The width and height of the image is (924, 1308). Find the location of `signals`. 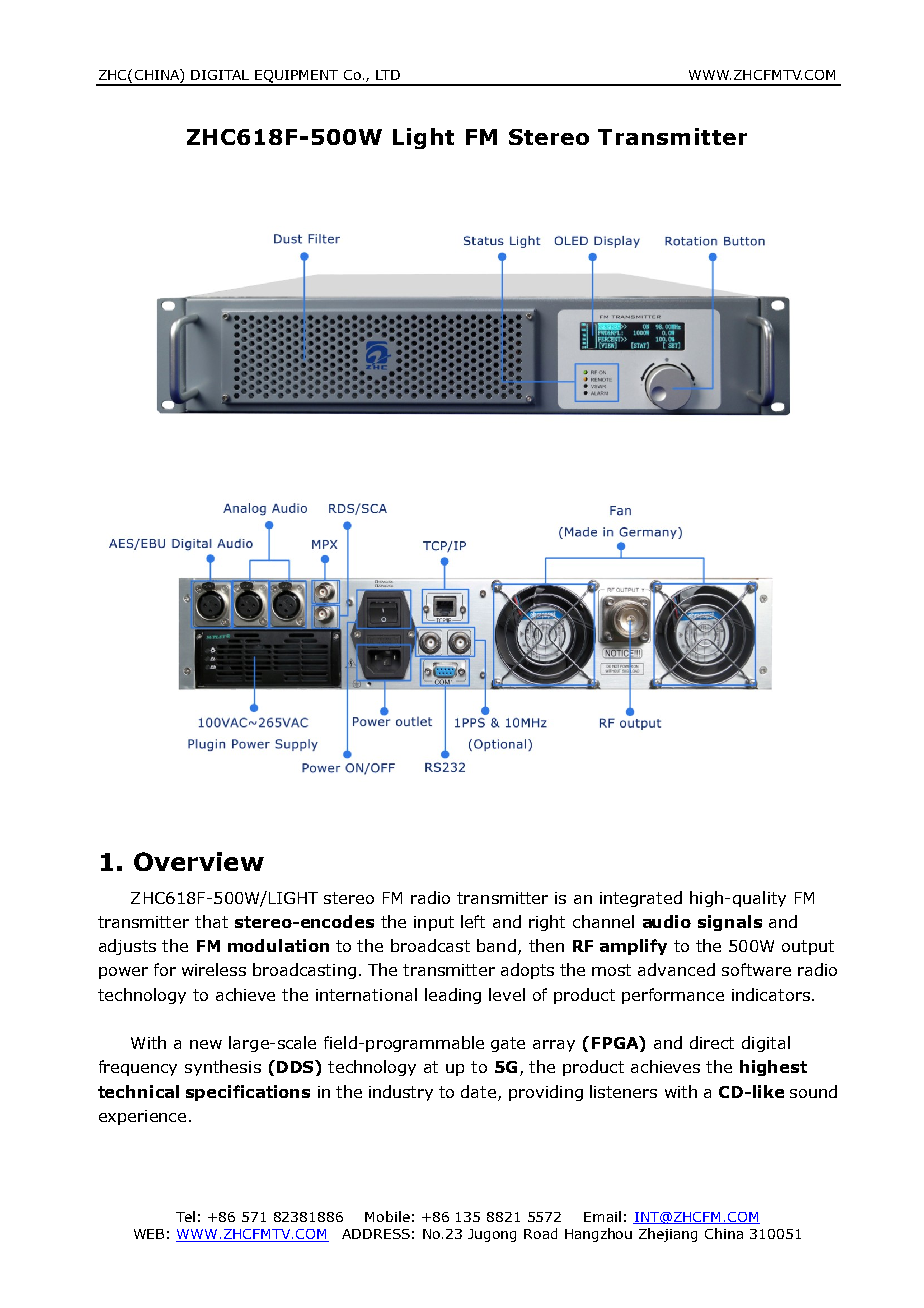

signals is located at coordinates (730, 923).
